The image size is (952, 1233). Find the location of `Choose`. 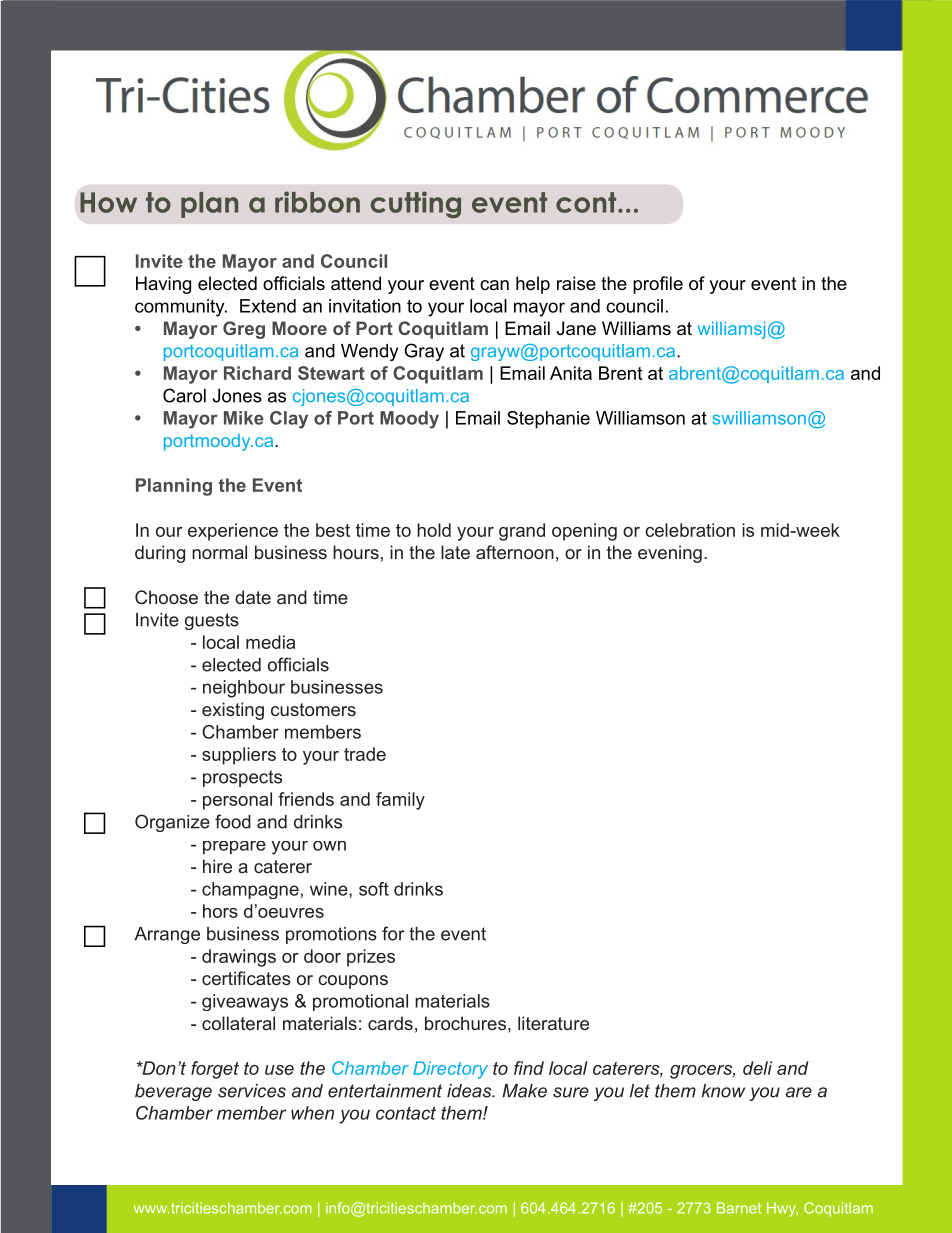

Choose is located at coordinates (166, 597).
